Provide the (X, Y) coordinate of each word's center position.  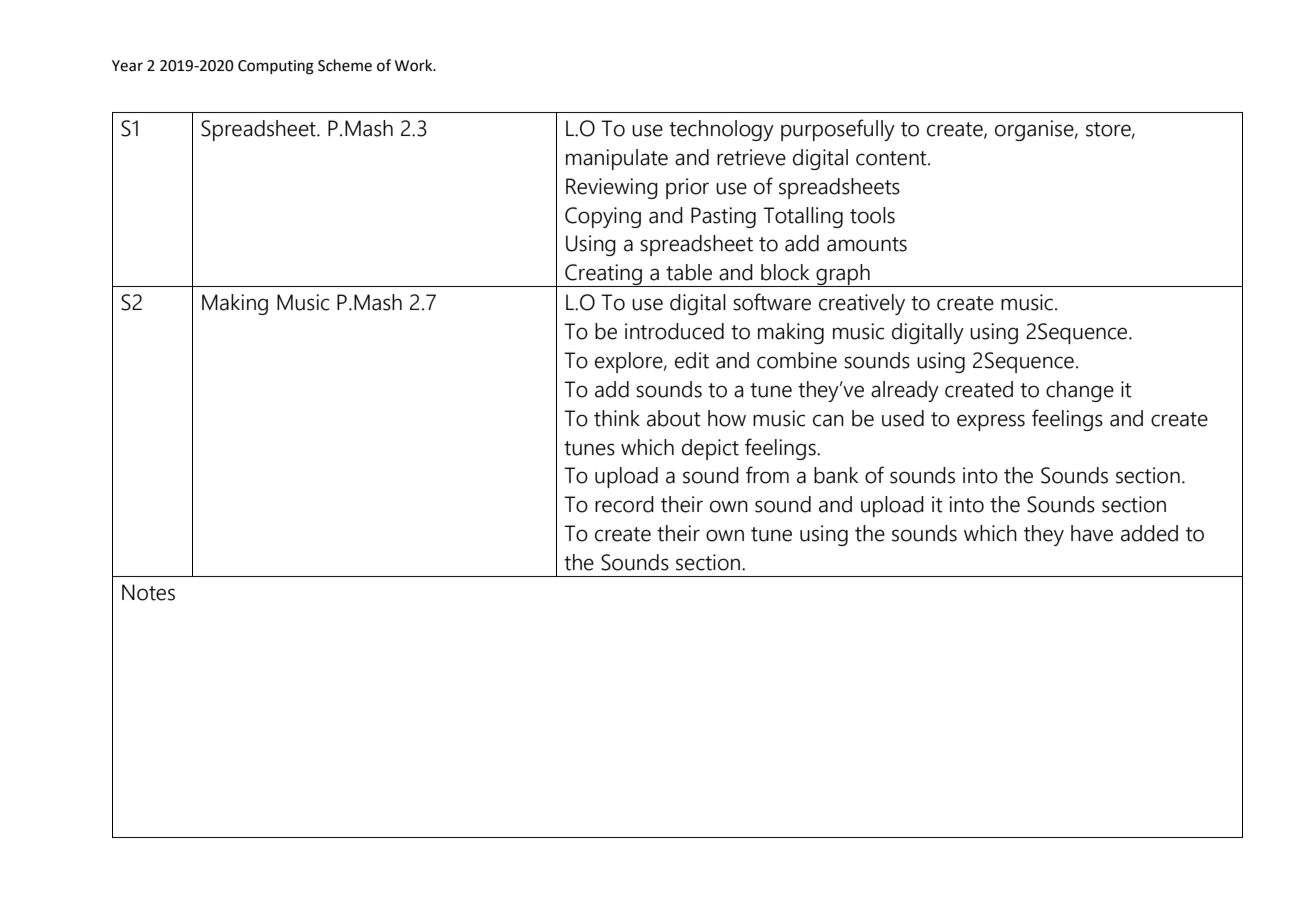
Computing (276, 67)
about (674, 418)
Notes (148, 592)
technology (721, 130)
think (617, 418)
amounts (867, 244)
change (1080, 391)
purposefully (838, 130)
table (689, 272)
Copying (603, 217)
